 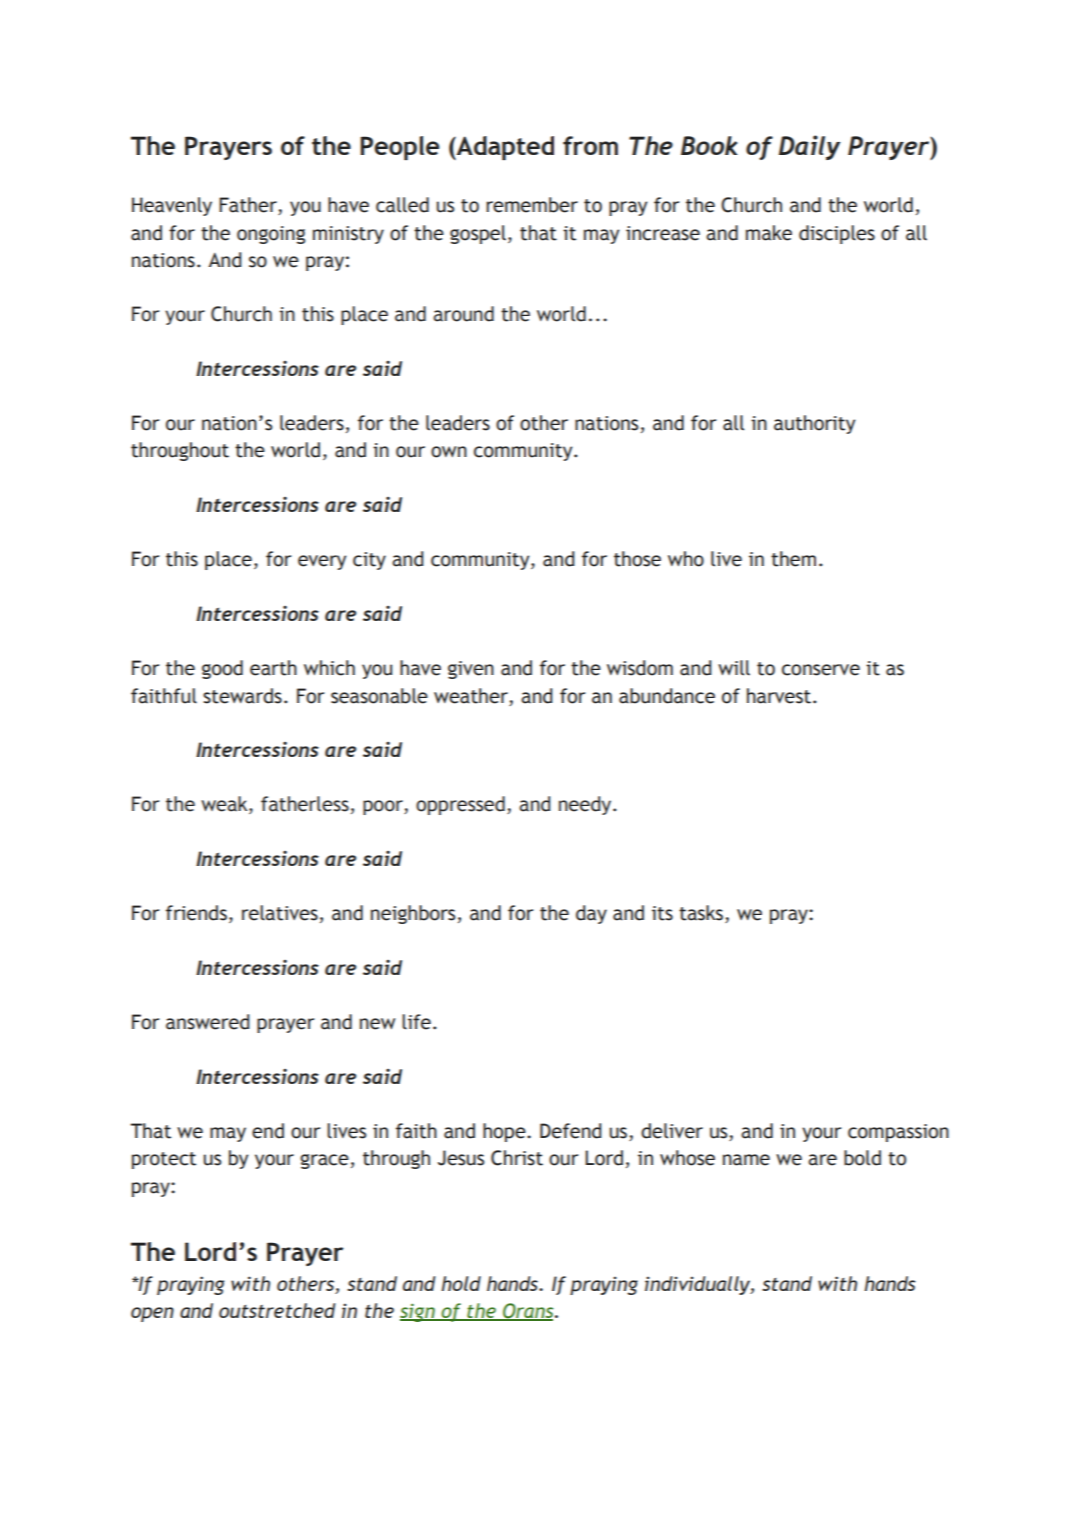 What do you see at coordinates (532, 205) in the screenshot?
I see `remember` at bounding box center [532, 205].
